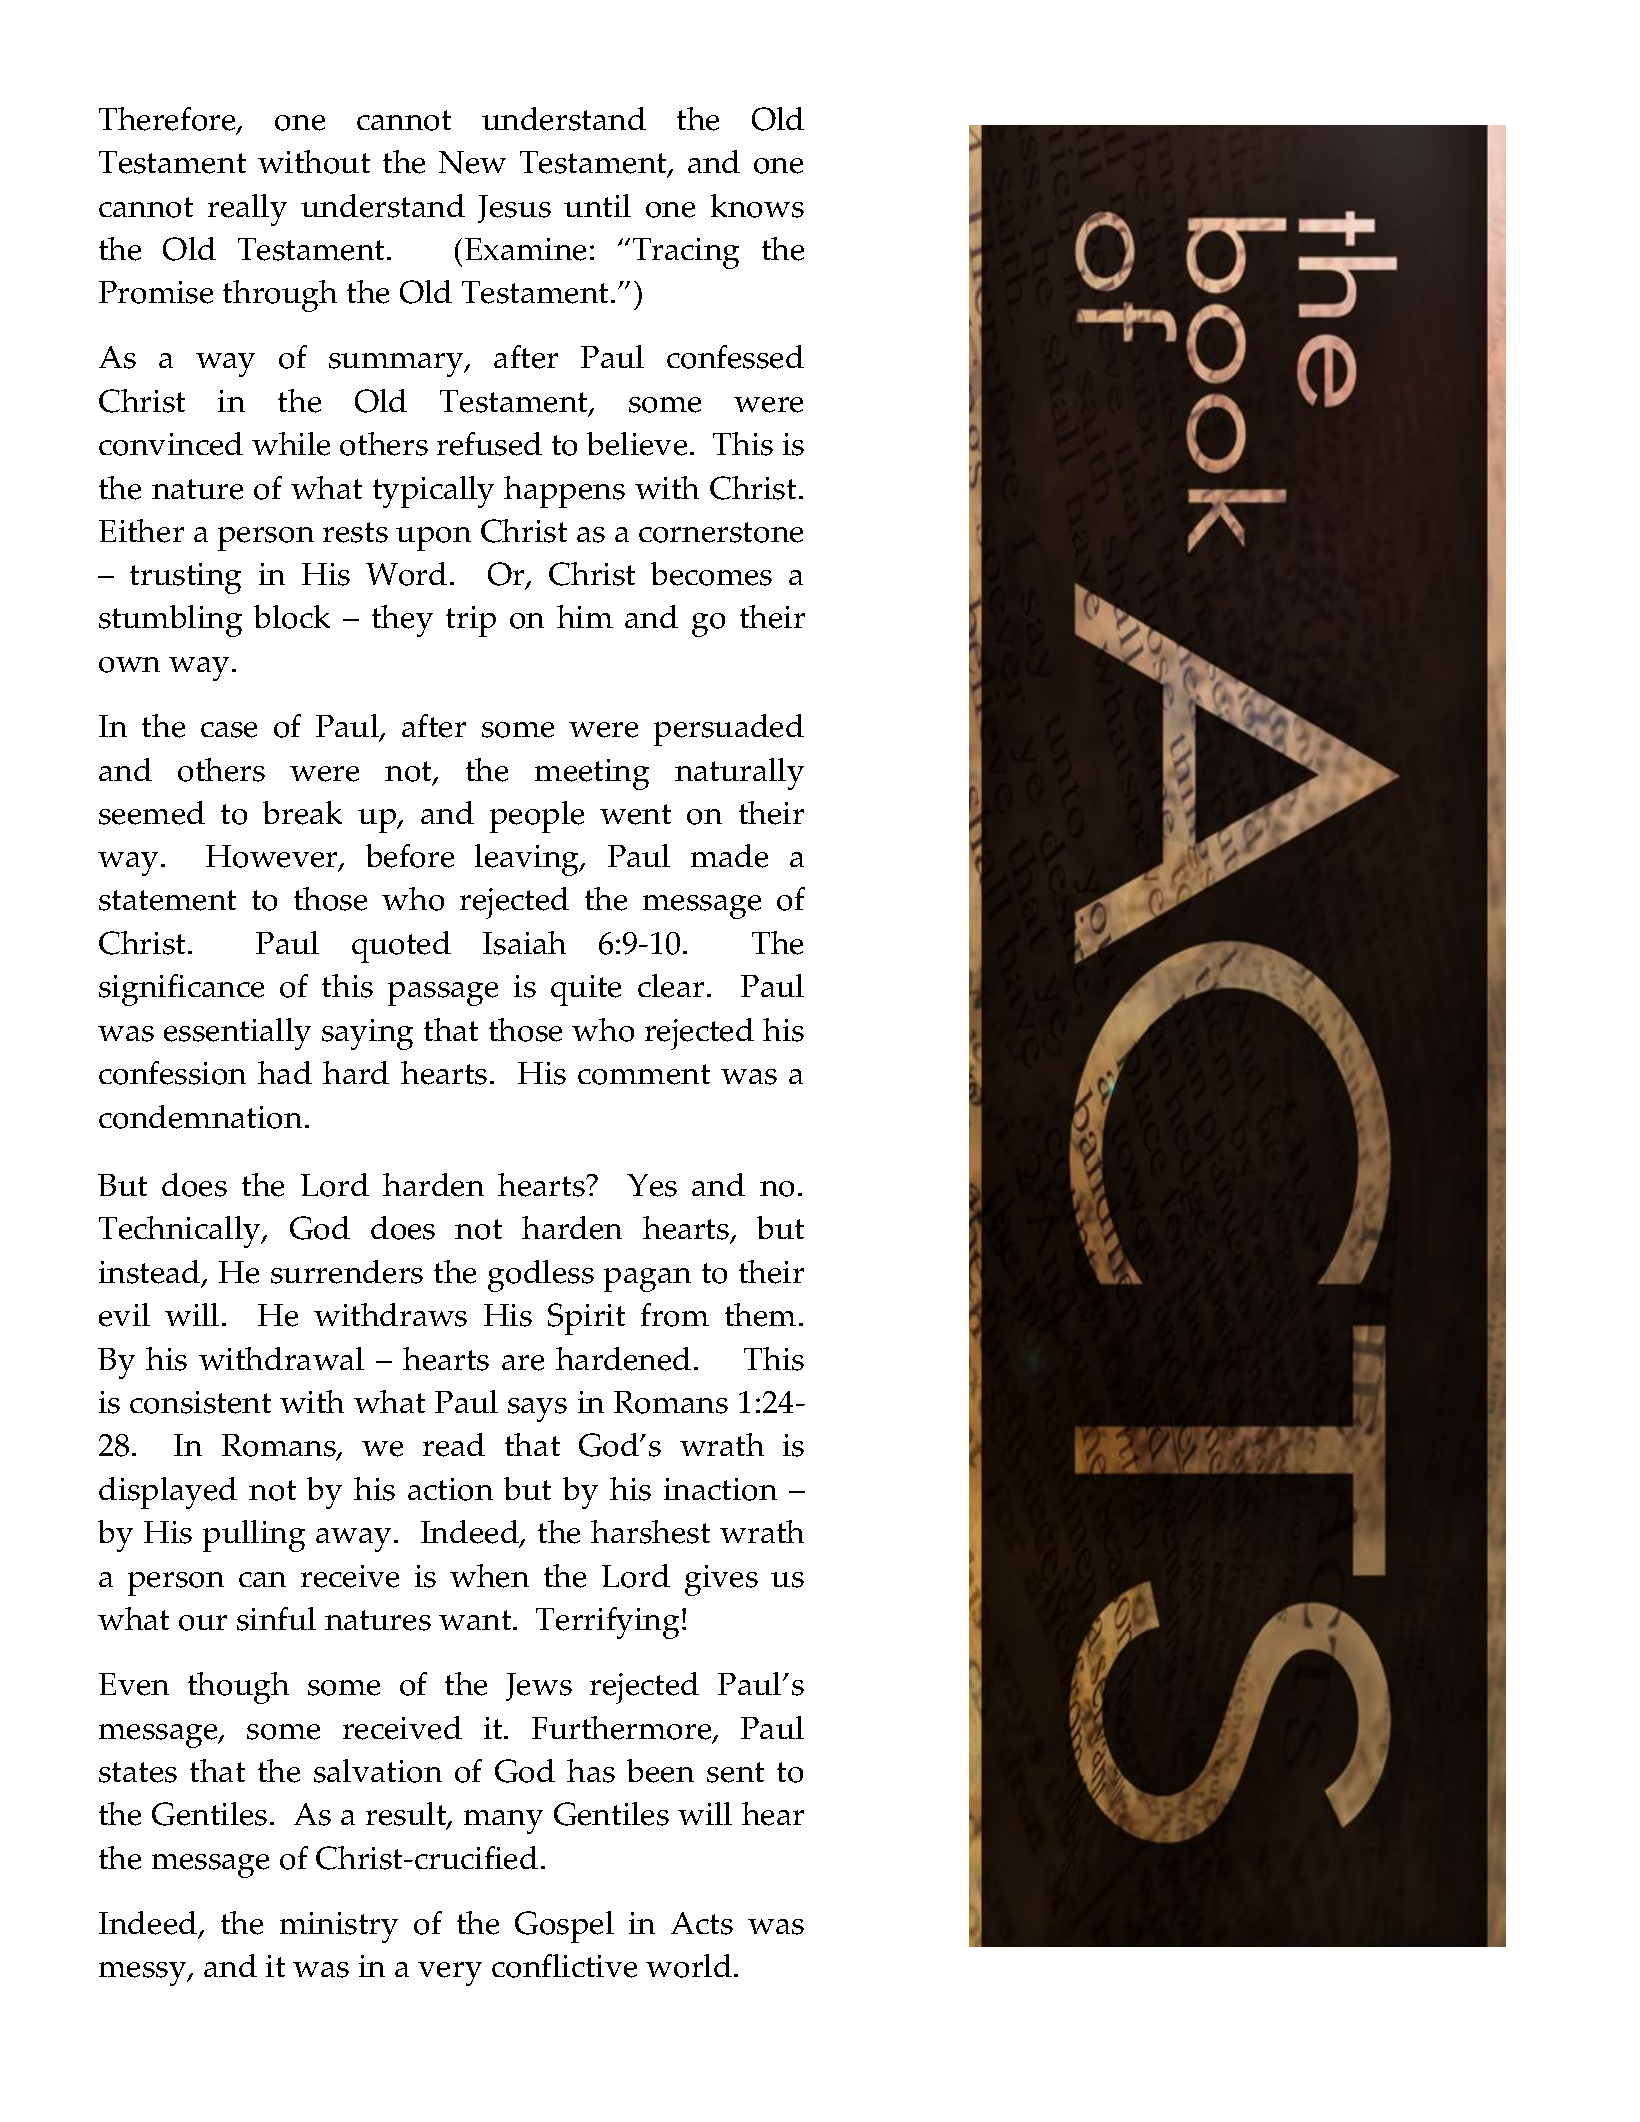 The width and height of the screenshot is (1640, 2122). I want to click on messy, so click(144, 1974).
